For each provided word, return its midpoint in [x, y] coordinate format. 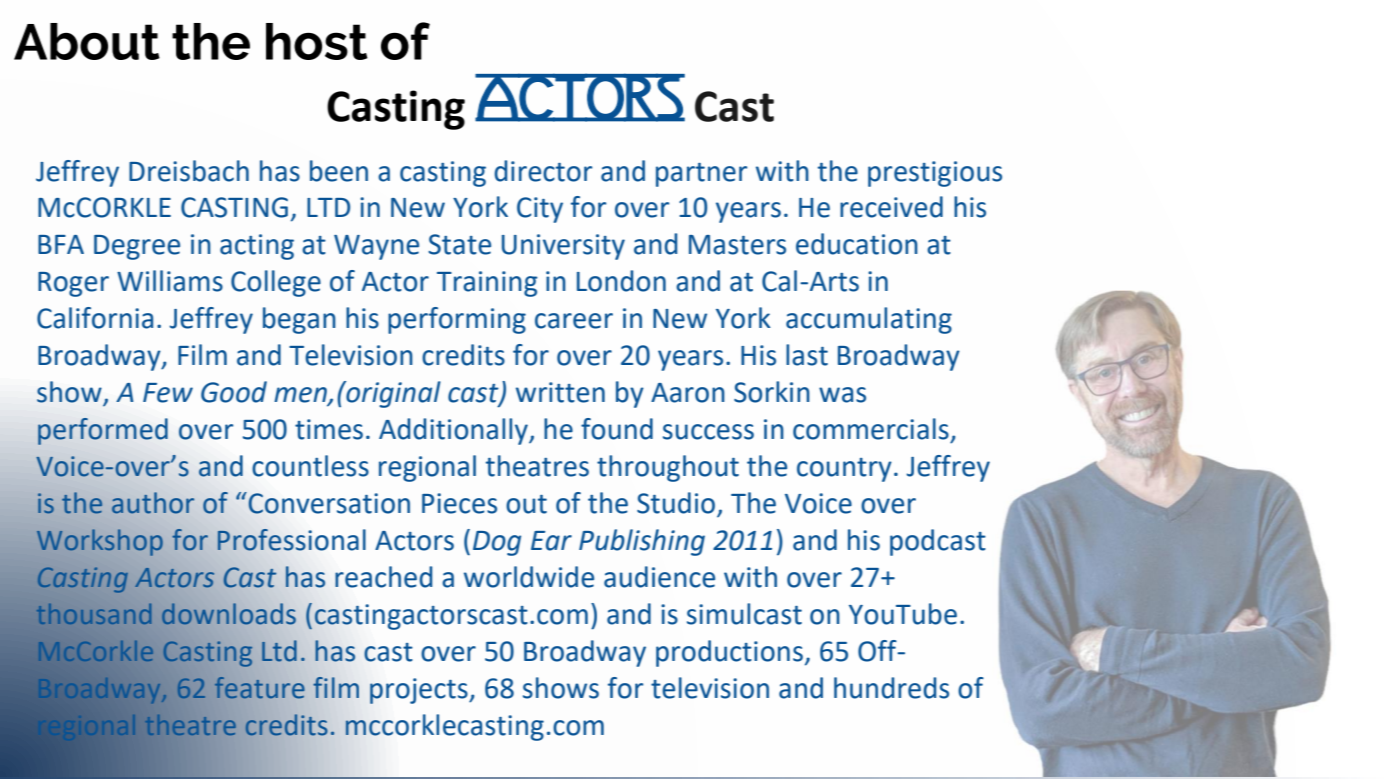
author [153, 503]
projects [420, 691]
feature [259, 688]
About [87, 41]
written [560, 392]
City [540, 210]
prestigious [935, 174]
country [844, 470]
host [317, 41]
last [807, 355]
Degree [137, 247]
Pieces [459, 503]
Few [168, 393]
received [891, 207]
